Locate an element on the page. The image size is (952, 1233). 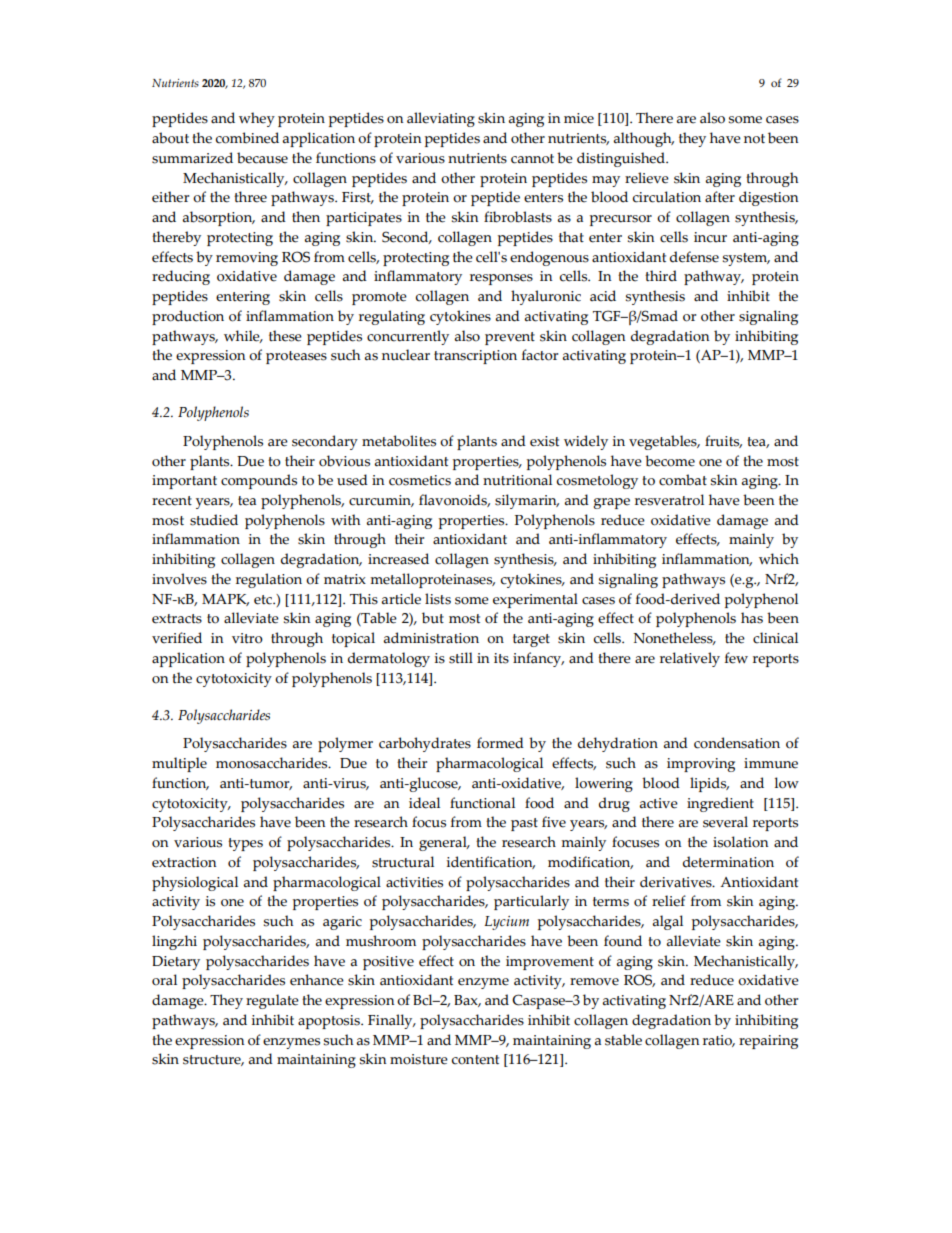
combined is located at coordinates (247, 138).
